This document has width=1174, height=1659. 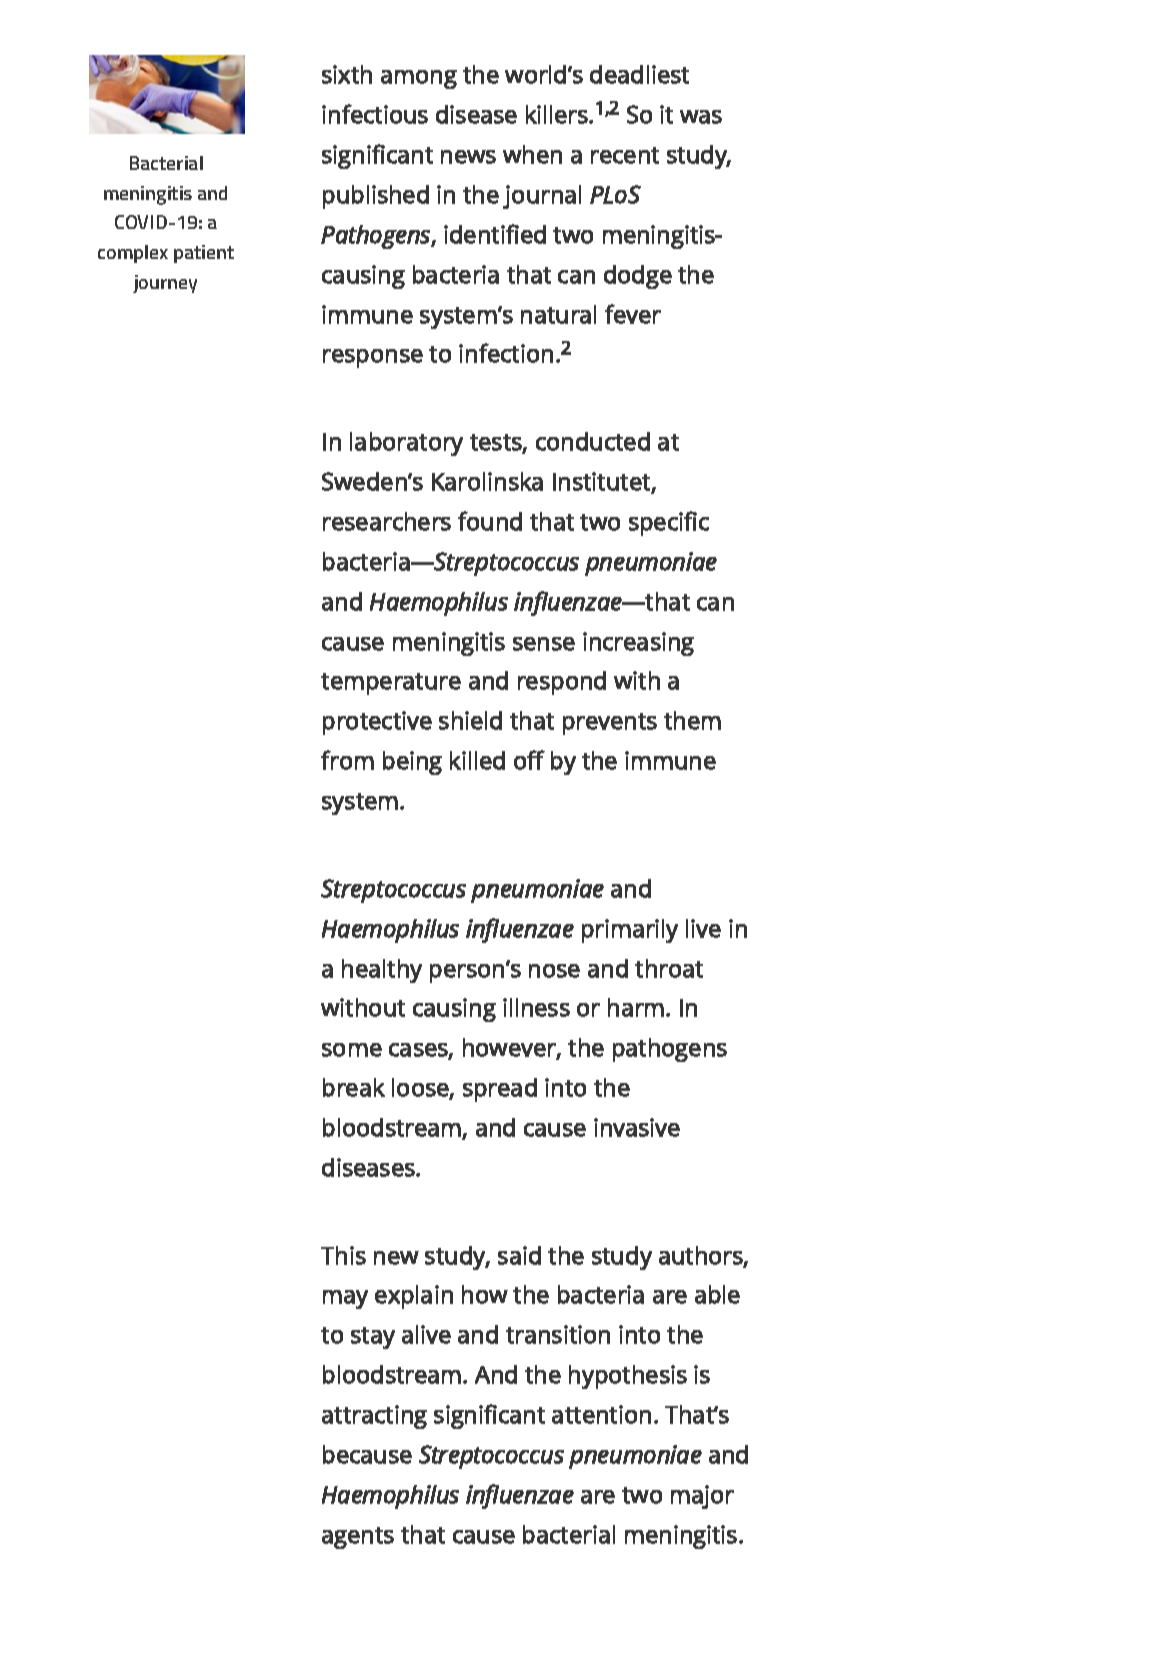 I want to click on some, so click(x=352, y=1050).
